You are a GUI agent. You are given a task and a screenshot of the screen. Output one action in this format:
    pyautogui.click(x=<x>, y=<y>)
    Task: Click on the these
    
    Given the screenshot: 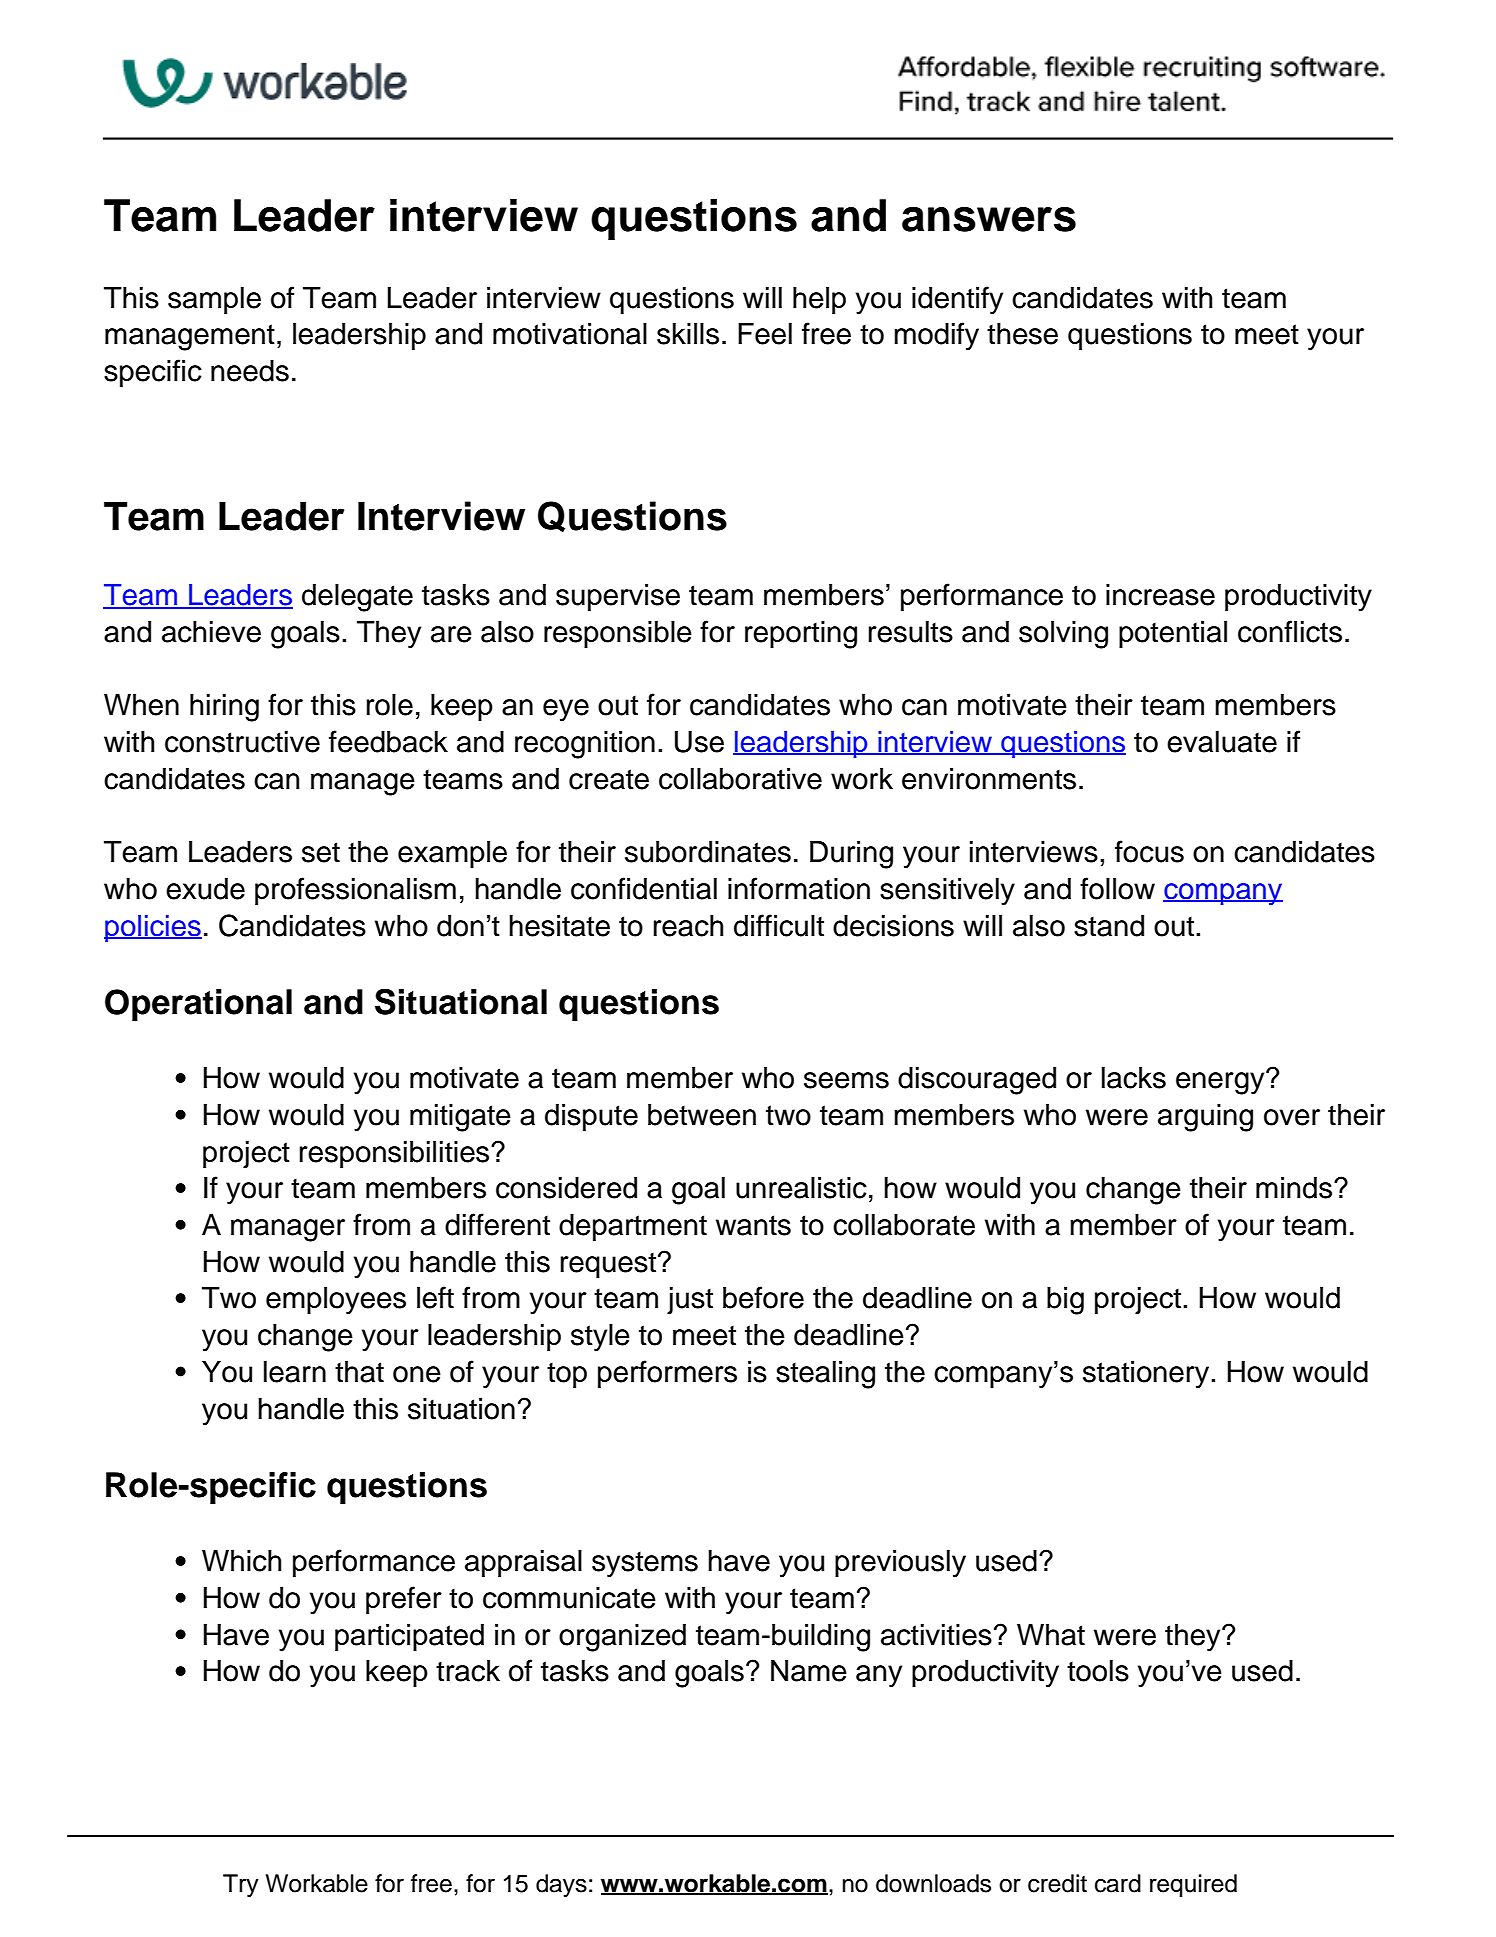 What is the action you would take?
    pyautogui.click(x=1022, y=334)
